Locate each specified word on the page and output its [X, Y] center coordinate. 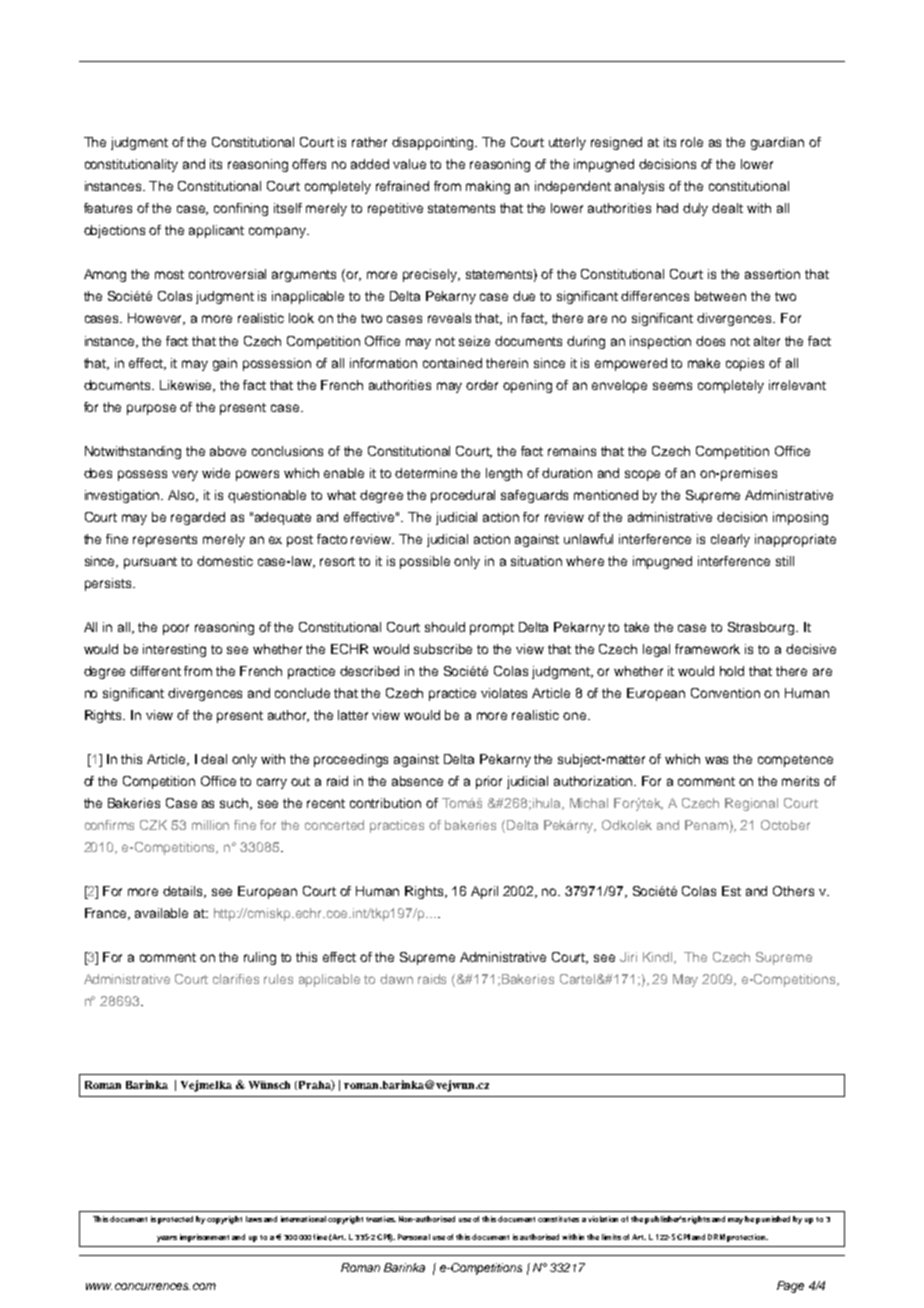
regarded [198, 518]
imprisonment [204, 1238]
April [484, 892]
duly [695, 209]
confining [241, 209]
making [488, 187]
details [184, 892]
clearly [730, 540]
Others [793, 891]
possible [425, 562]
